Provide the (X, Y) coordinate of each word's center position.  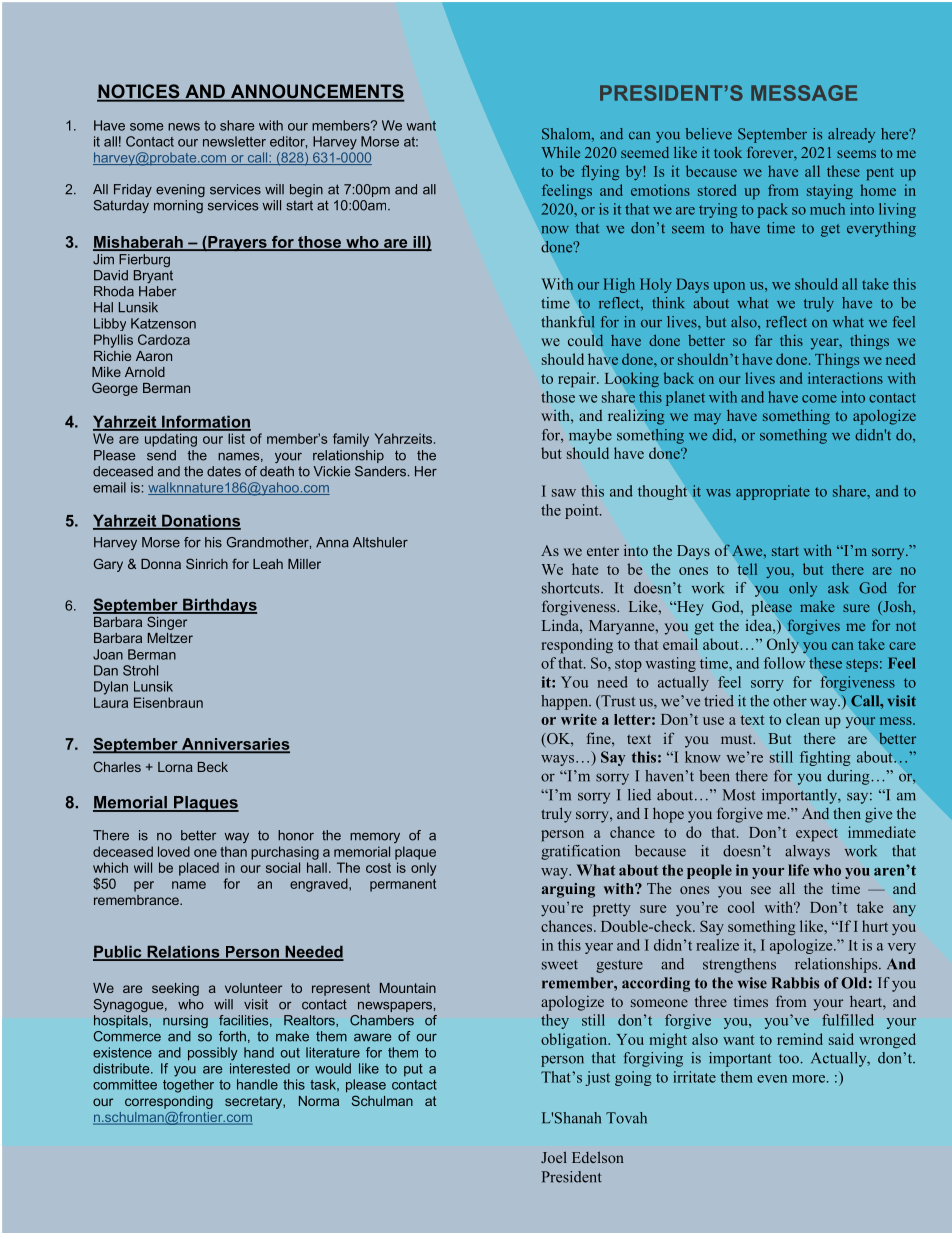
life (798, 870)
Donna (161, 564)
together (188, 1086)
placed (199, 869)
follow (784, 663)
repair (578, 380)
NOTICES (139, 92)
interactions (845, 378)
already (851, 135)
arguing (568, 890)
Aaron (154, 356)
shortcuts (572, 588)
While (561, 152)
